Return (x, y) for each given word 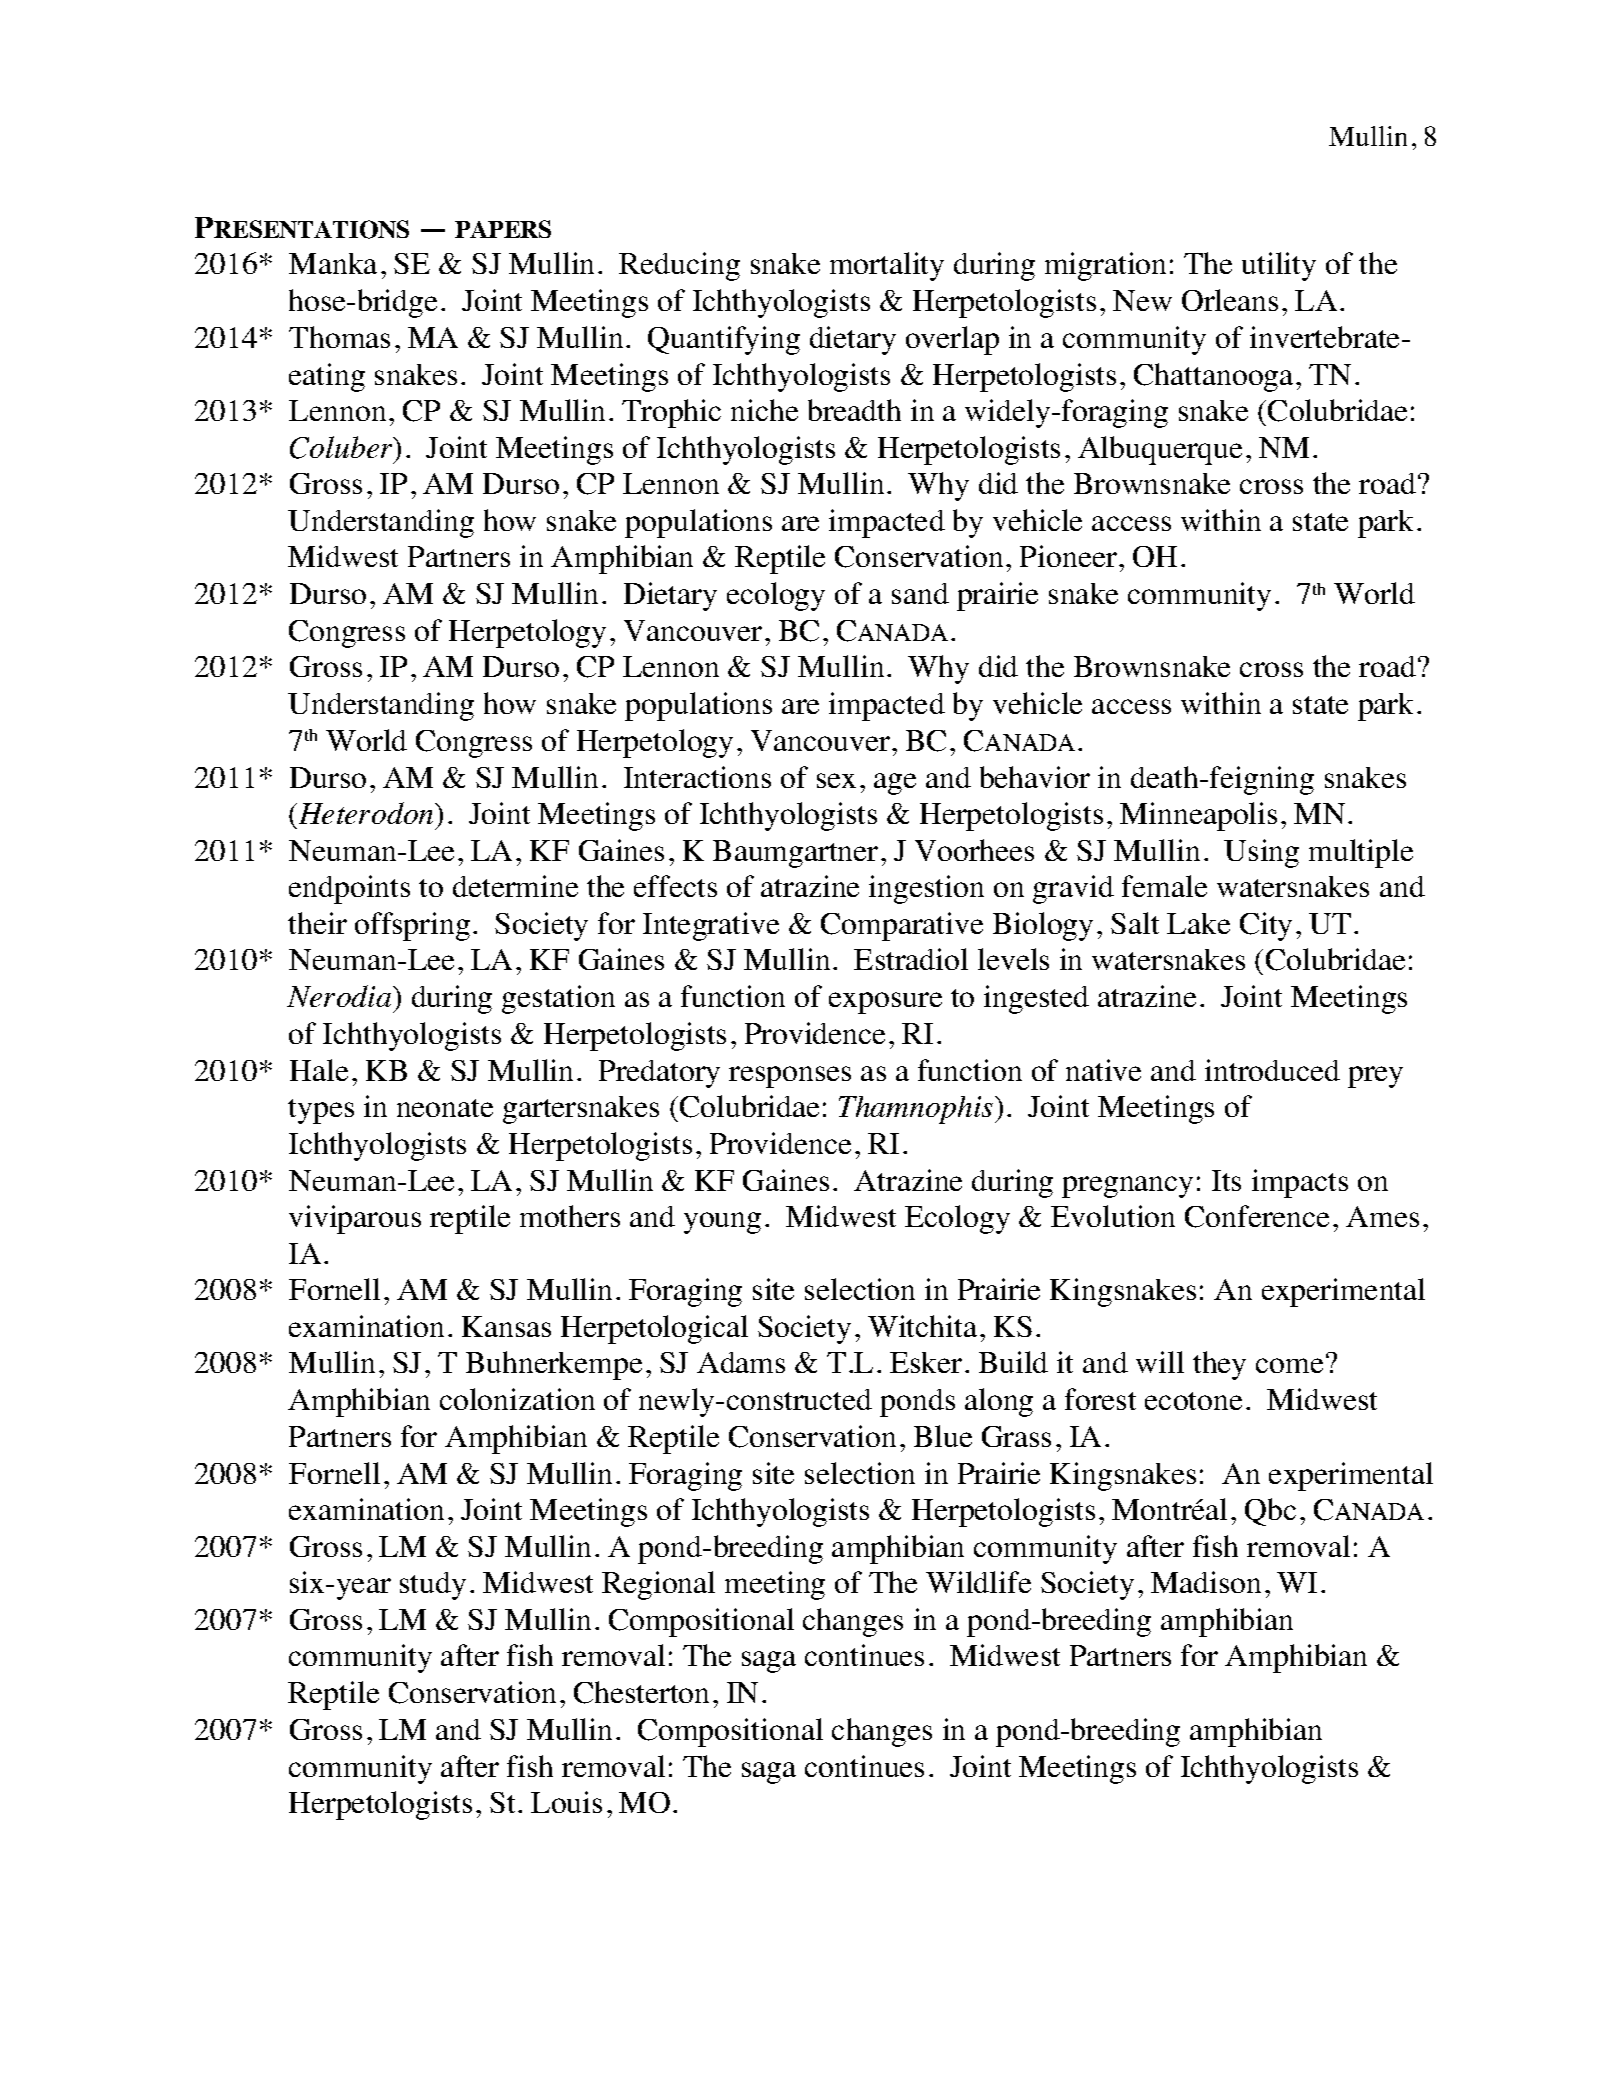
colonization (517, 1399)
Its (1226, 1180)
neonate (445, 1108)
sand (920, 593)
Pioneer (1068, 556)
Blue (943, 1436)
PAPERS (503, 229)
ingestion (926, 889)
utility (1279, 266)
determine (515, 886)
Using (1261, 853)
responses (790, 1077)
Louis (566, 1802)
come (1289, 1365)
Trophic (671, 413)
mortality (887, 266)
